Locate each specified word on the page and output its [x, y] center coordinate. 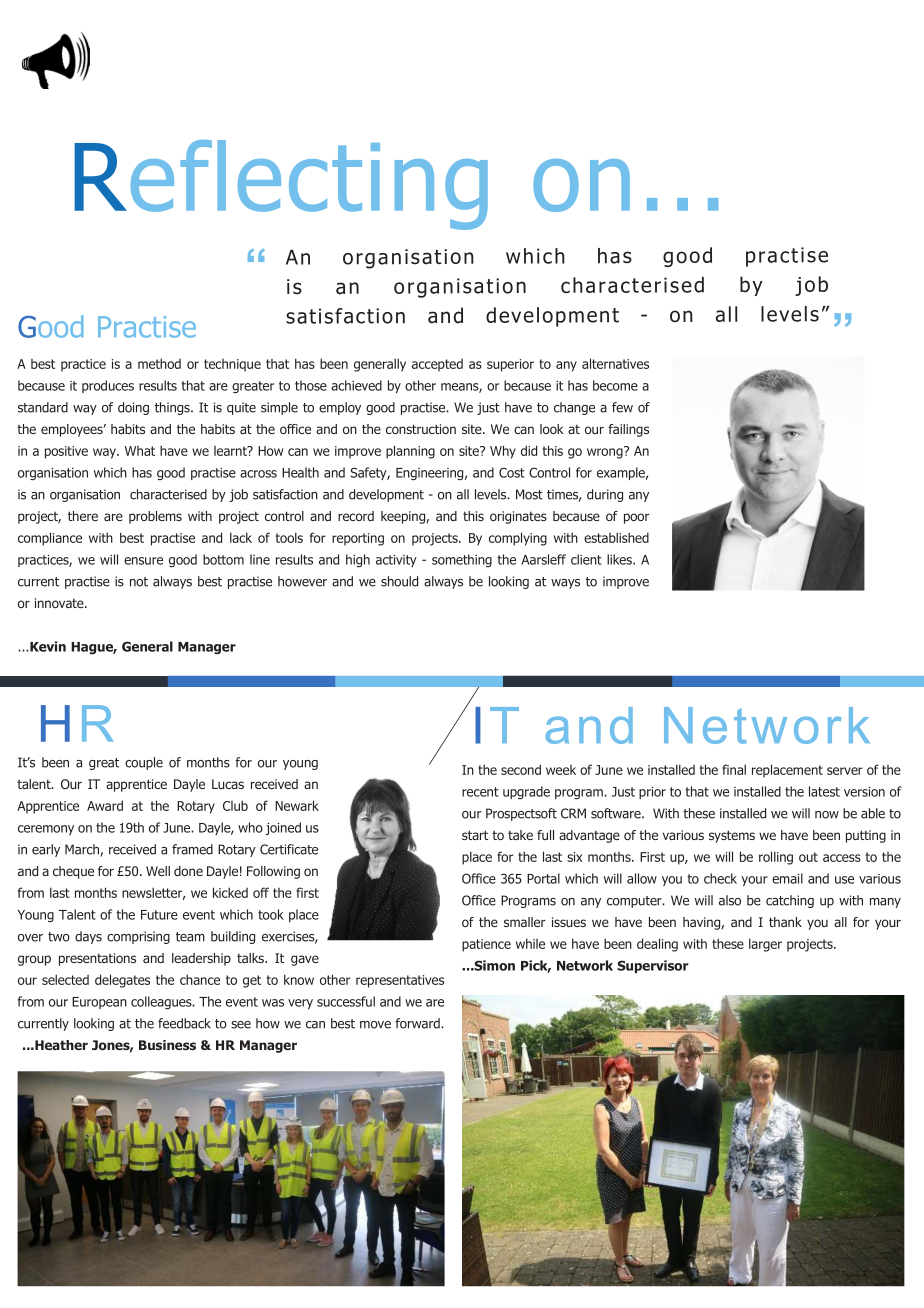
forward [418, 1023]
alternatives [615, 363]
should [399, 581]
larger [765, 945]
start [475, 835]
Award [105, 805]
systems [732, 836]
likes [620, 559]
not [139, 582]
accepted [437, 365]
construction [421, 429]
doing [133, 408]
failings [628, 430]
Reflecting [281, 185]
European [99, 1003]
